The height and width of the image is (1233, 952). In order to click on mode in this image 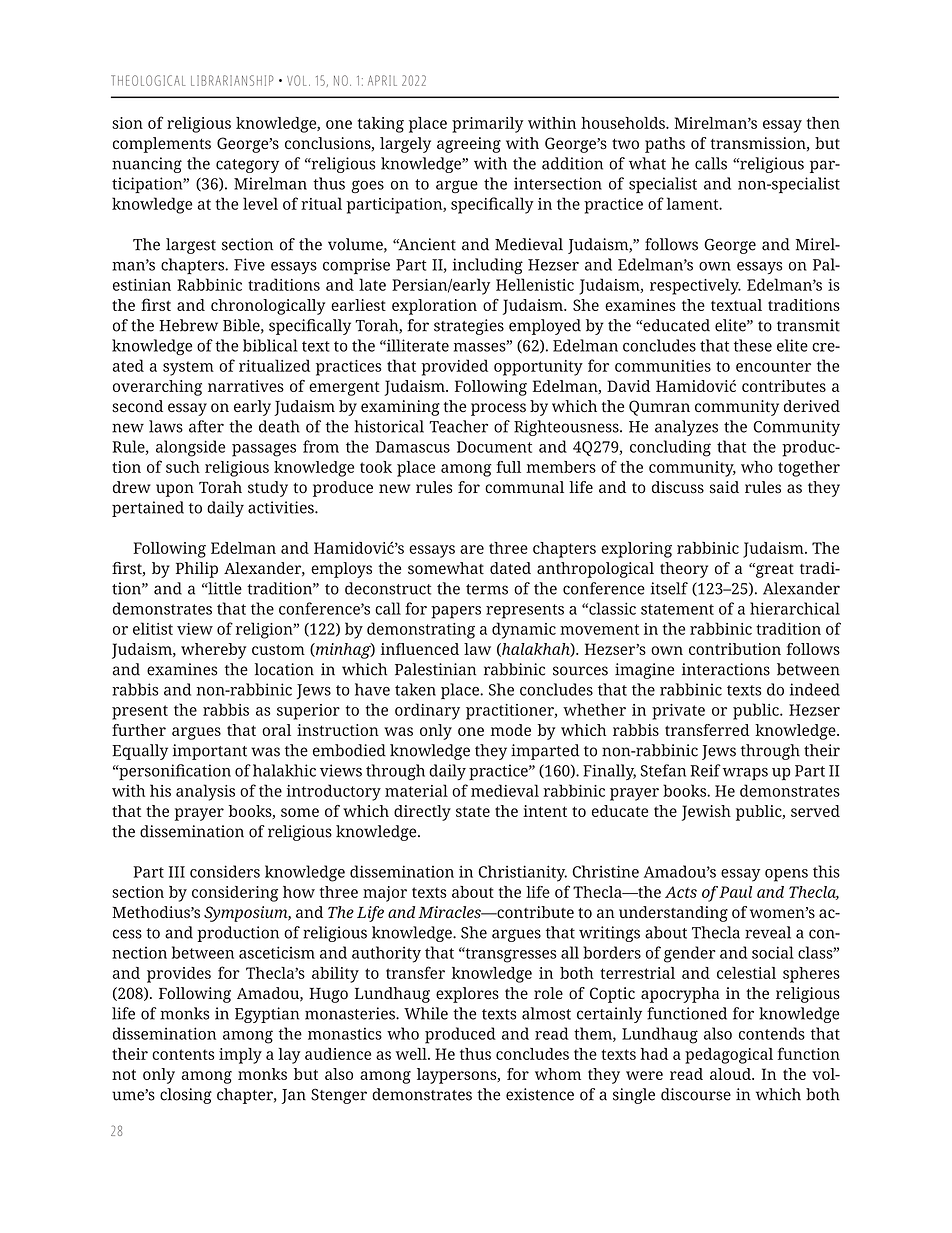, I will do `click(511, 730)`.
